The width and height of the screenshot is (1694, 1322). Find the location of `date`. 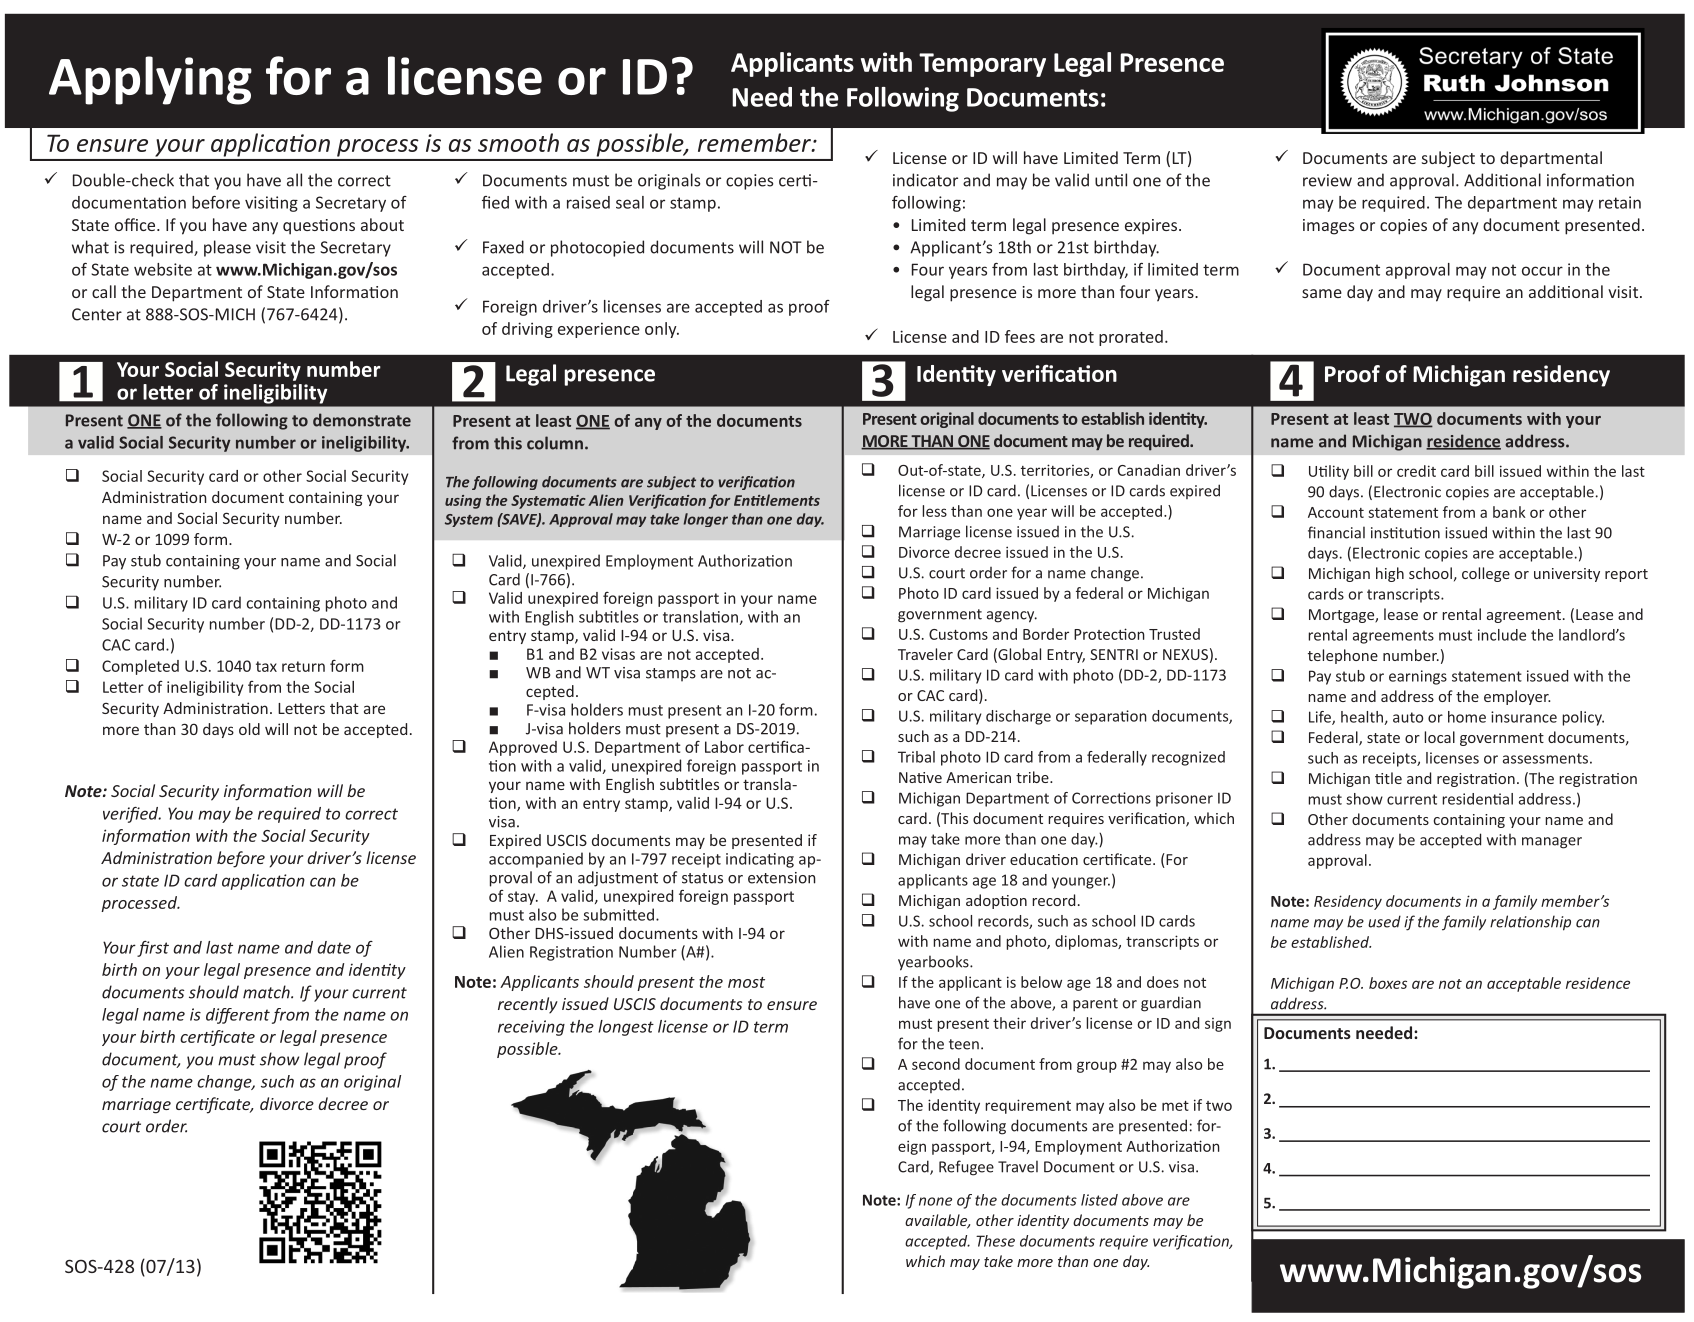

date is located at coordinates (334, 947).
